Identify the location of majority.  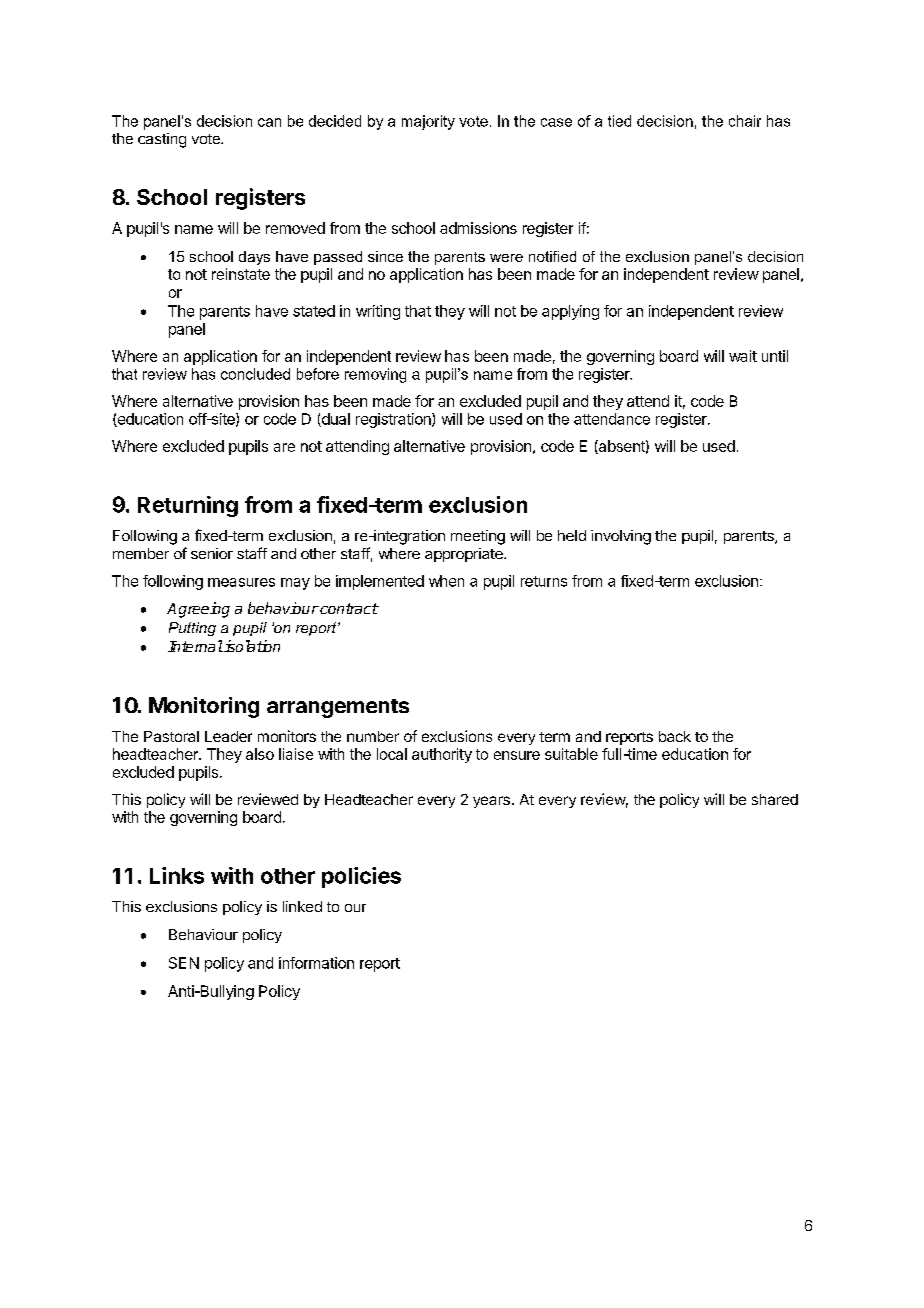
(428, 122).
